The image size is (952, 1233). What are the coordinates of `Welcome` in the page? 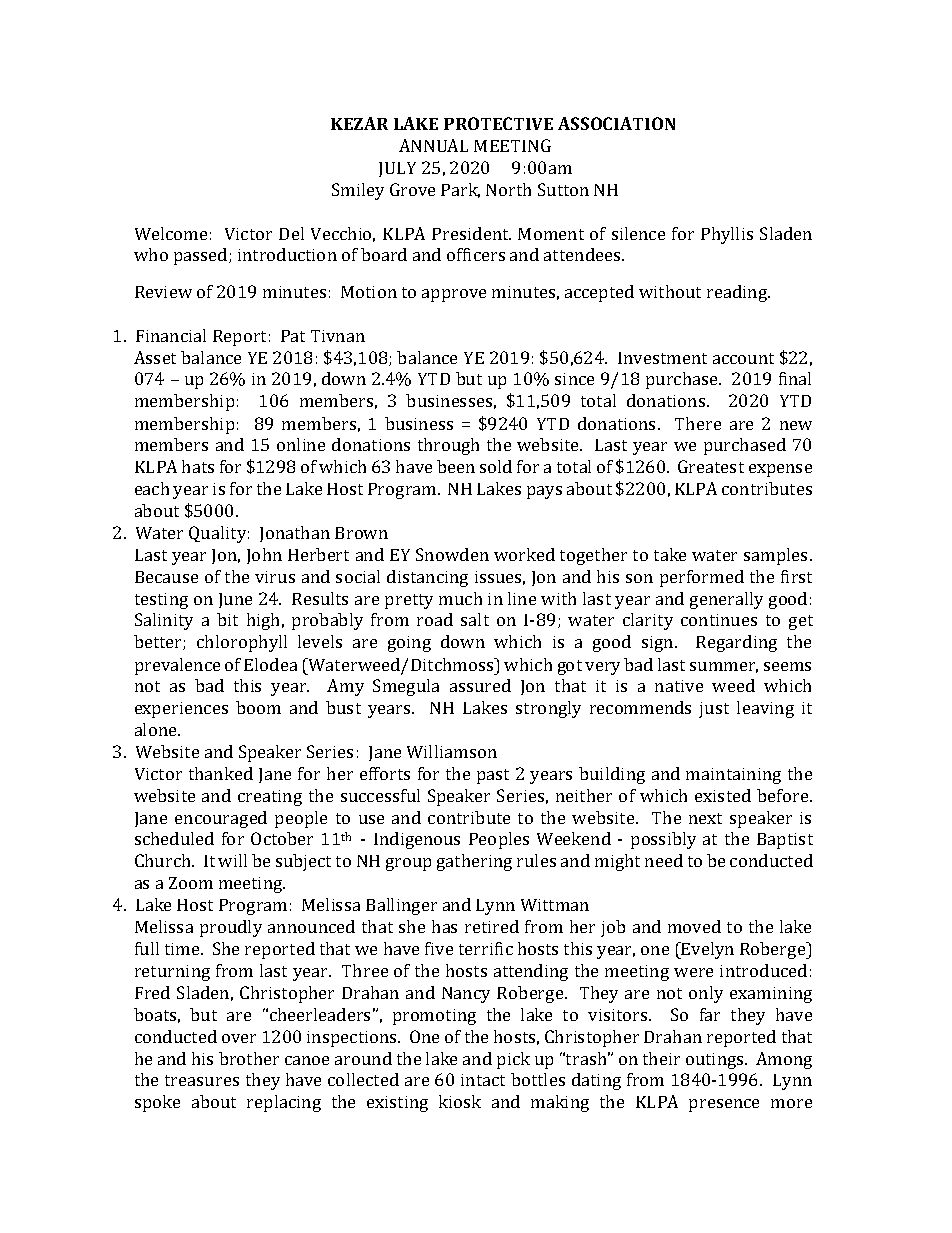 It's located at (171, 233).
